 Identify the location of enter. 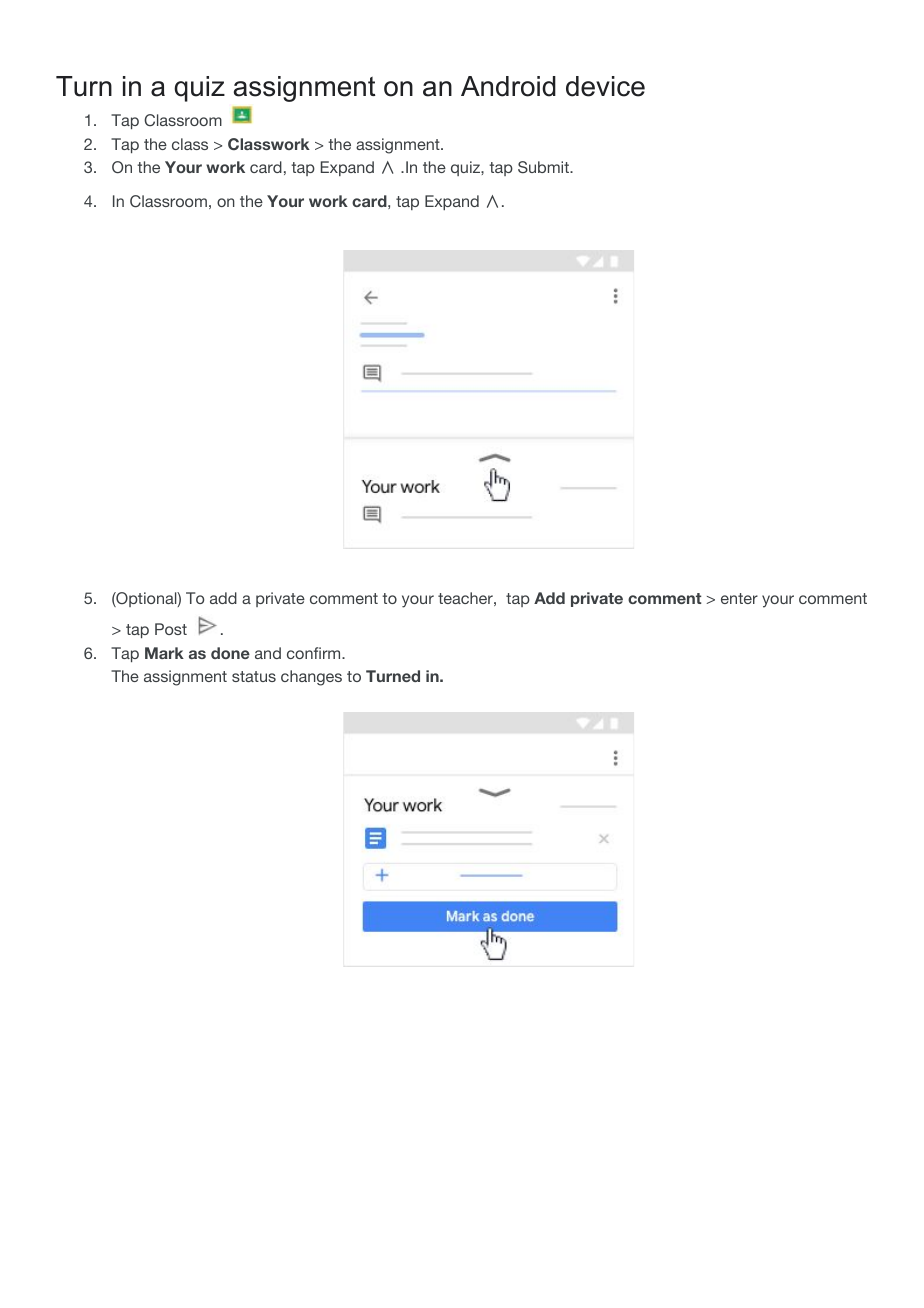
(739, 598).
